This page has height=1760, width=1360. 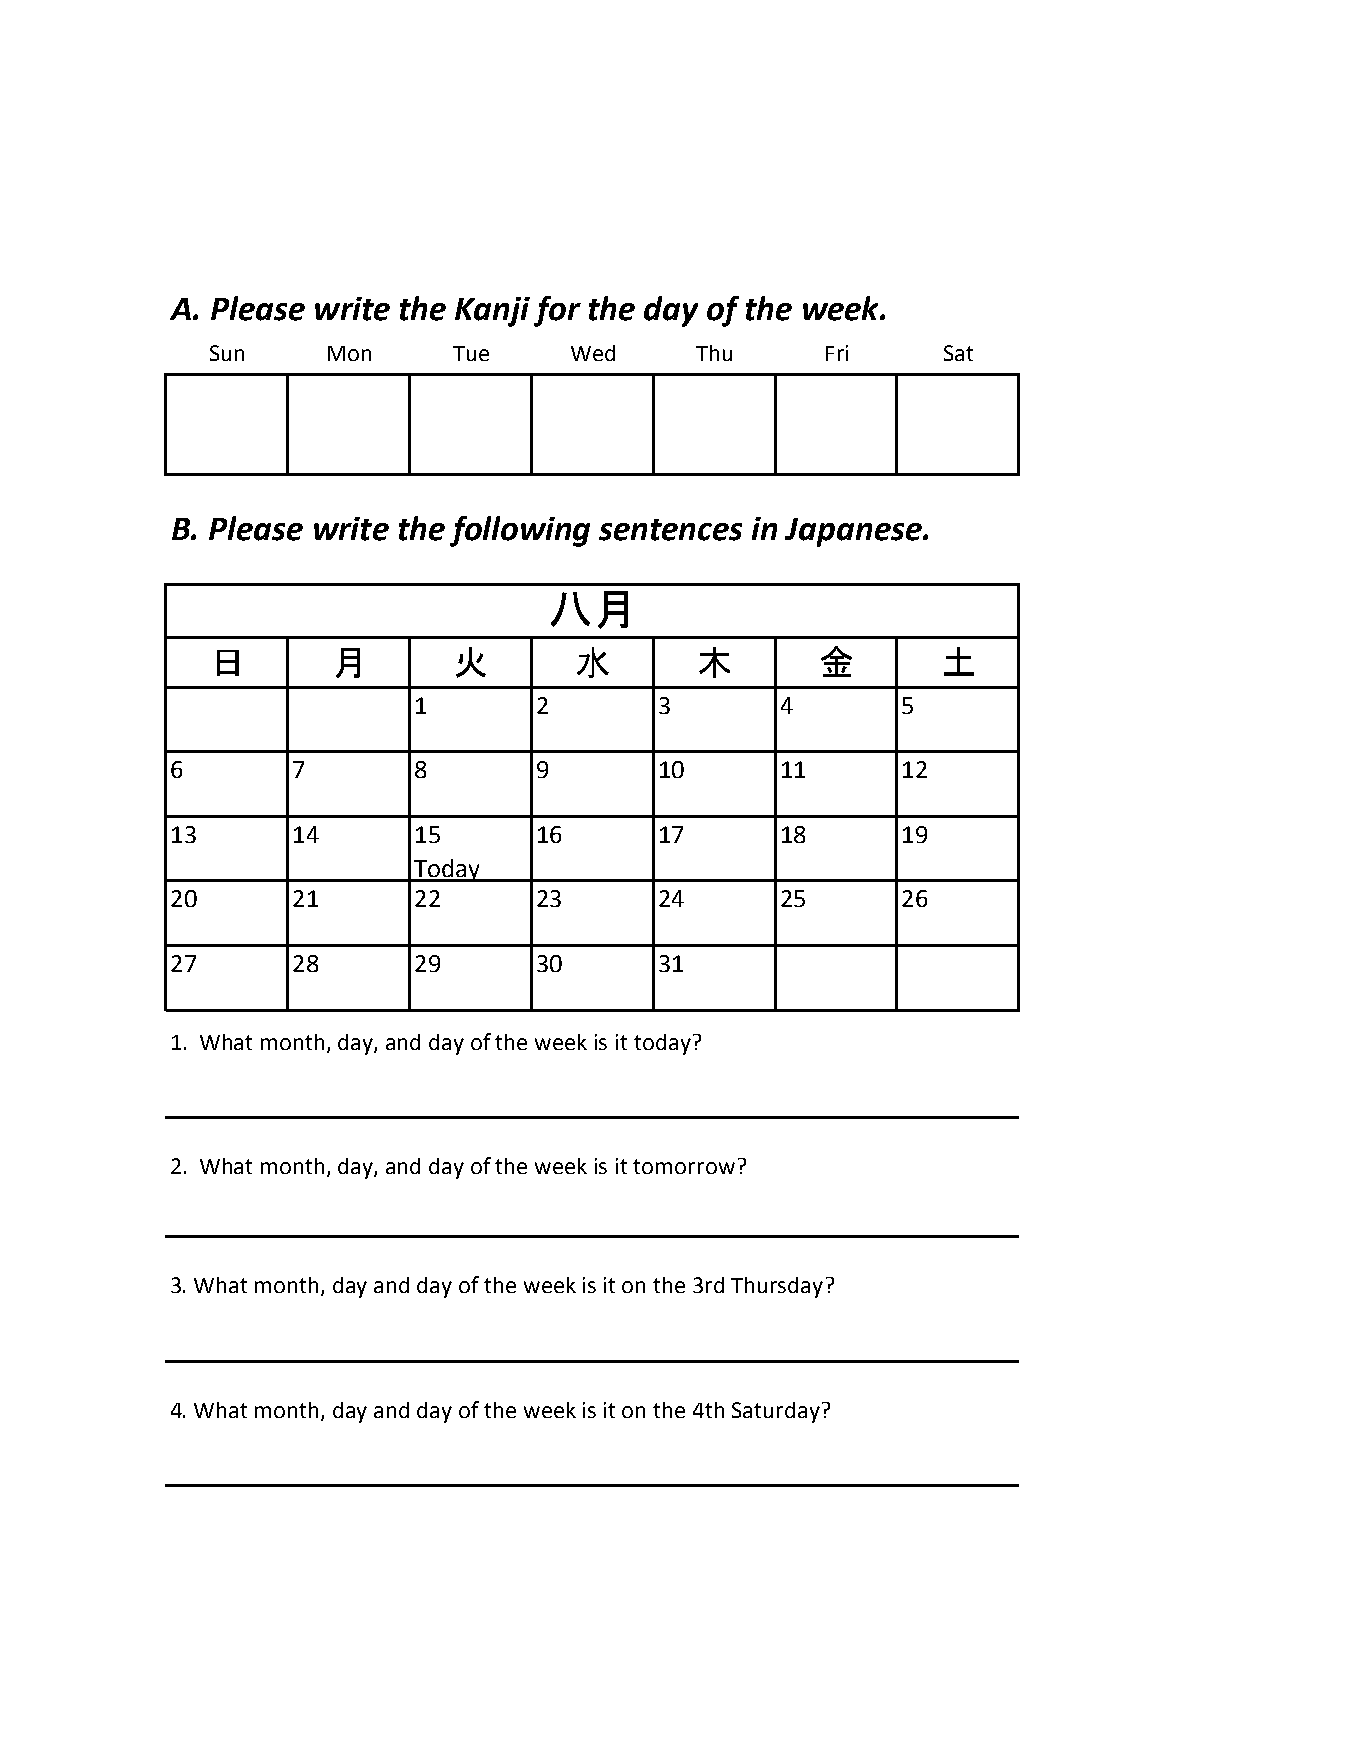 What do you see at coordinates (227, 353) in the page?
I see `Sun` at bounding box center [227, 353].
